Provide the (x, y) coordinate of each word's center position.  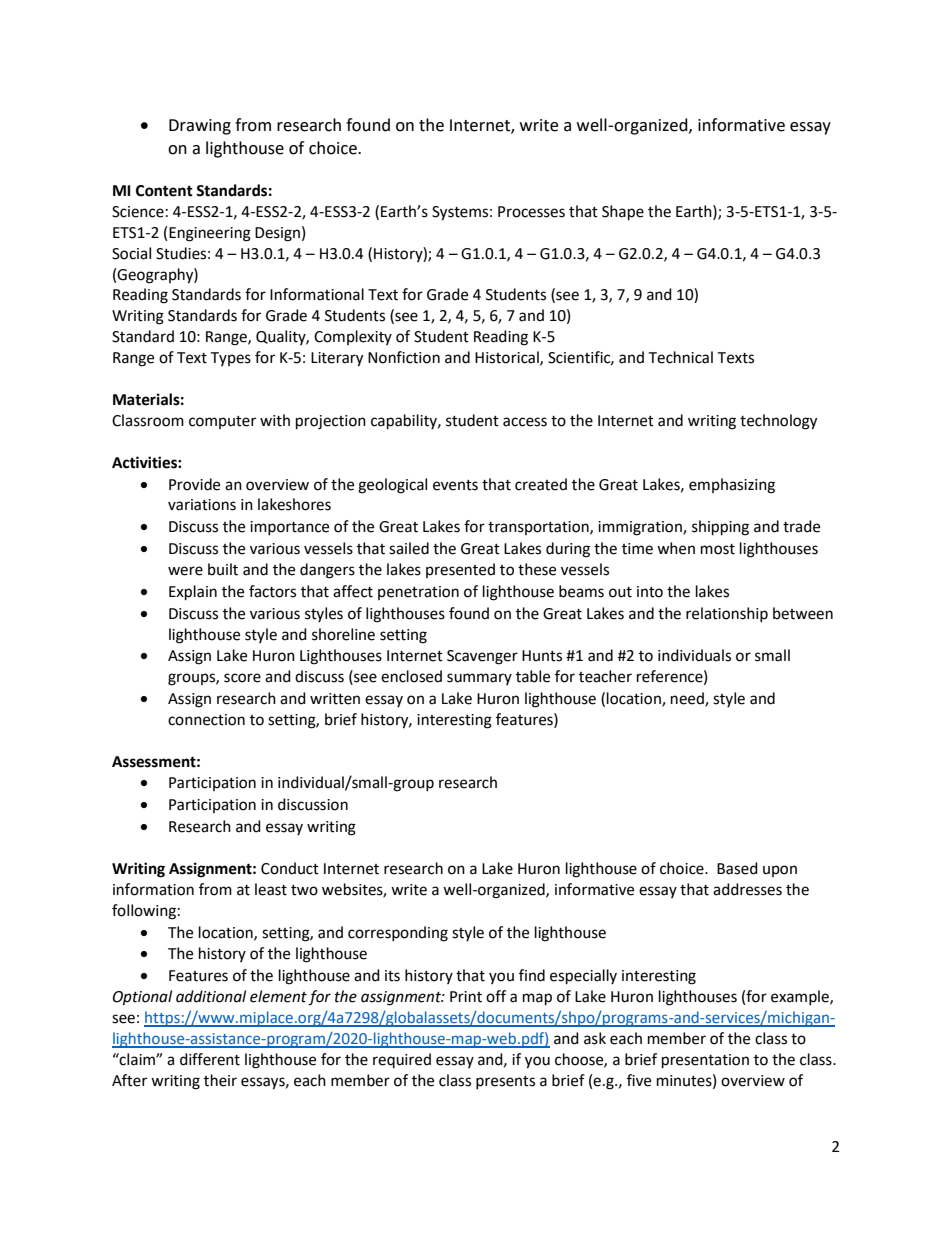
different (210, 1059)
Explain (193, 593)
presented (460, 570)
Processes (531, 212)
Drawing (200, 127)
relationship (727, 614)
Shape (623, 213)
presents (505, 1082)
